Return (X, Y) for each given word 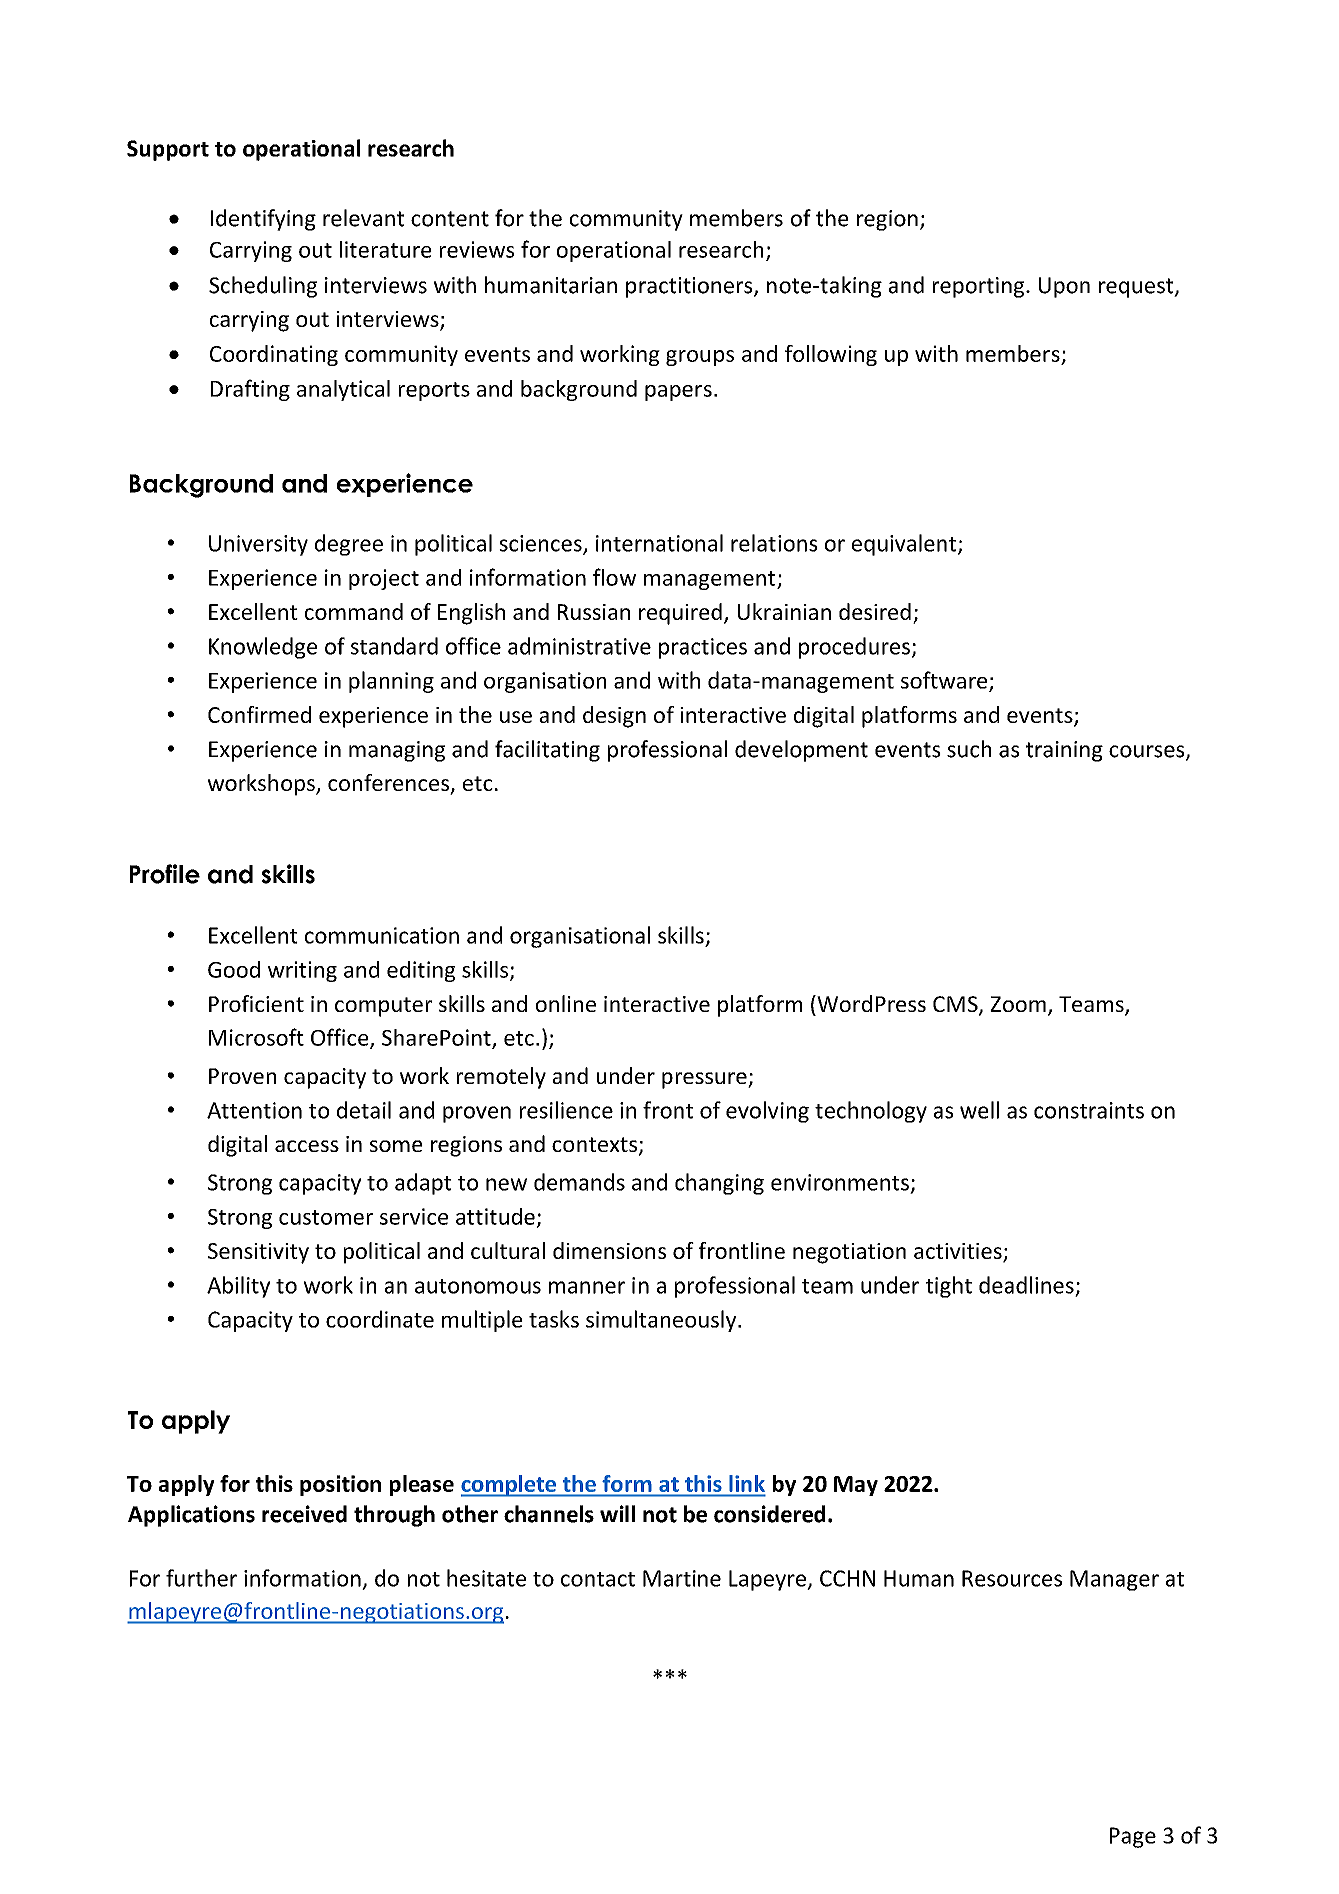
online (566, 1003)
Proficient (256, 1003)
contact (598, 1579)
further (201, 1578)
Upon (1064, 287)
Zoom (1018, 1004)
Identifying (263, 220)
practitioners (690, 287)
